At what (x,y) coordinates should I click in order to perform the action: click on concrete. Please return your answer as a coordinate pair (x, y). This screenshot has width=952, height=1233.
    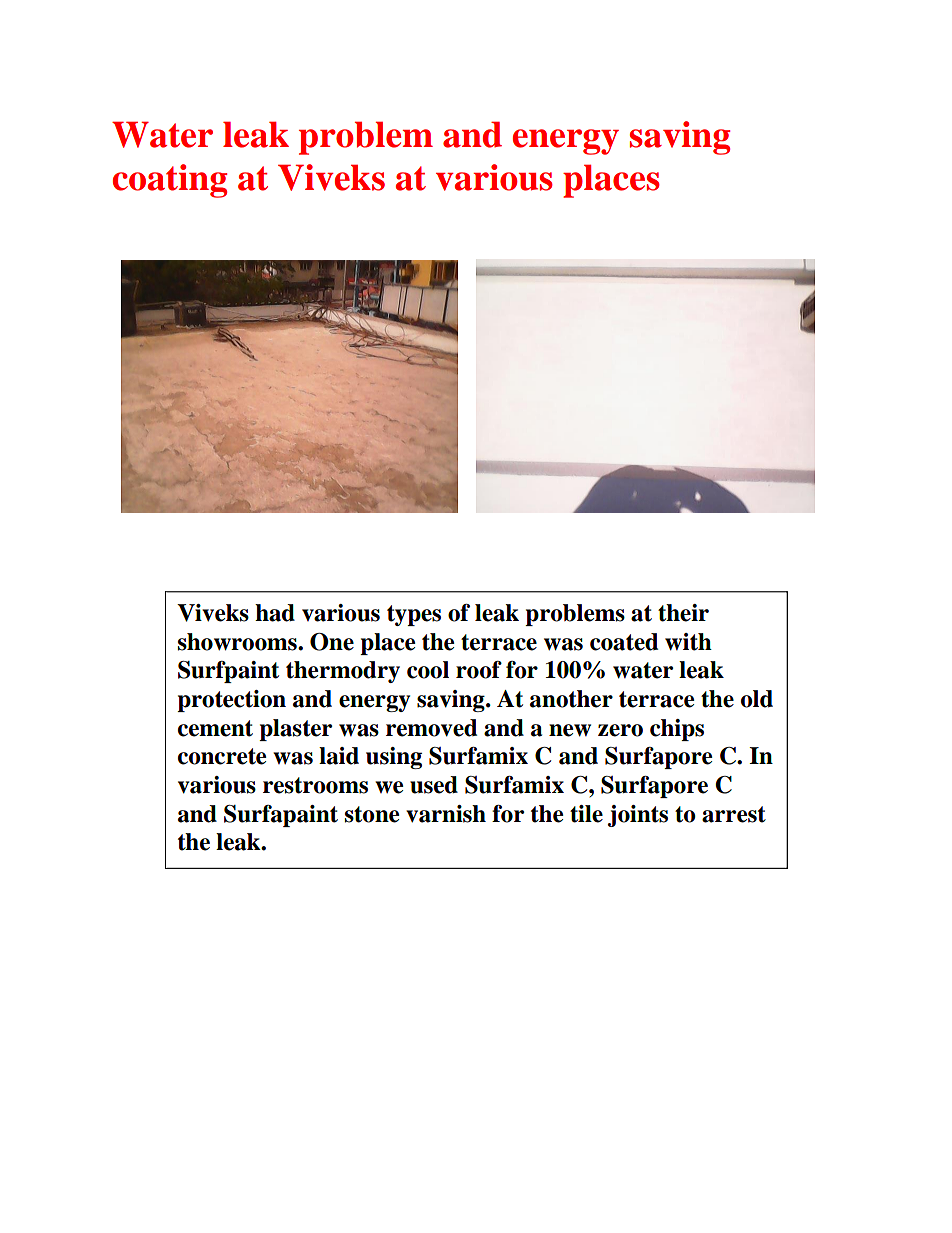
    Looking at the image, I should click on (222, 756).
